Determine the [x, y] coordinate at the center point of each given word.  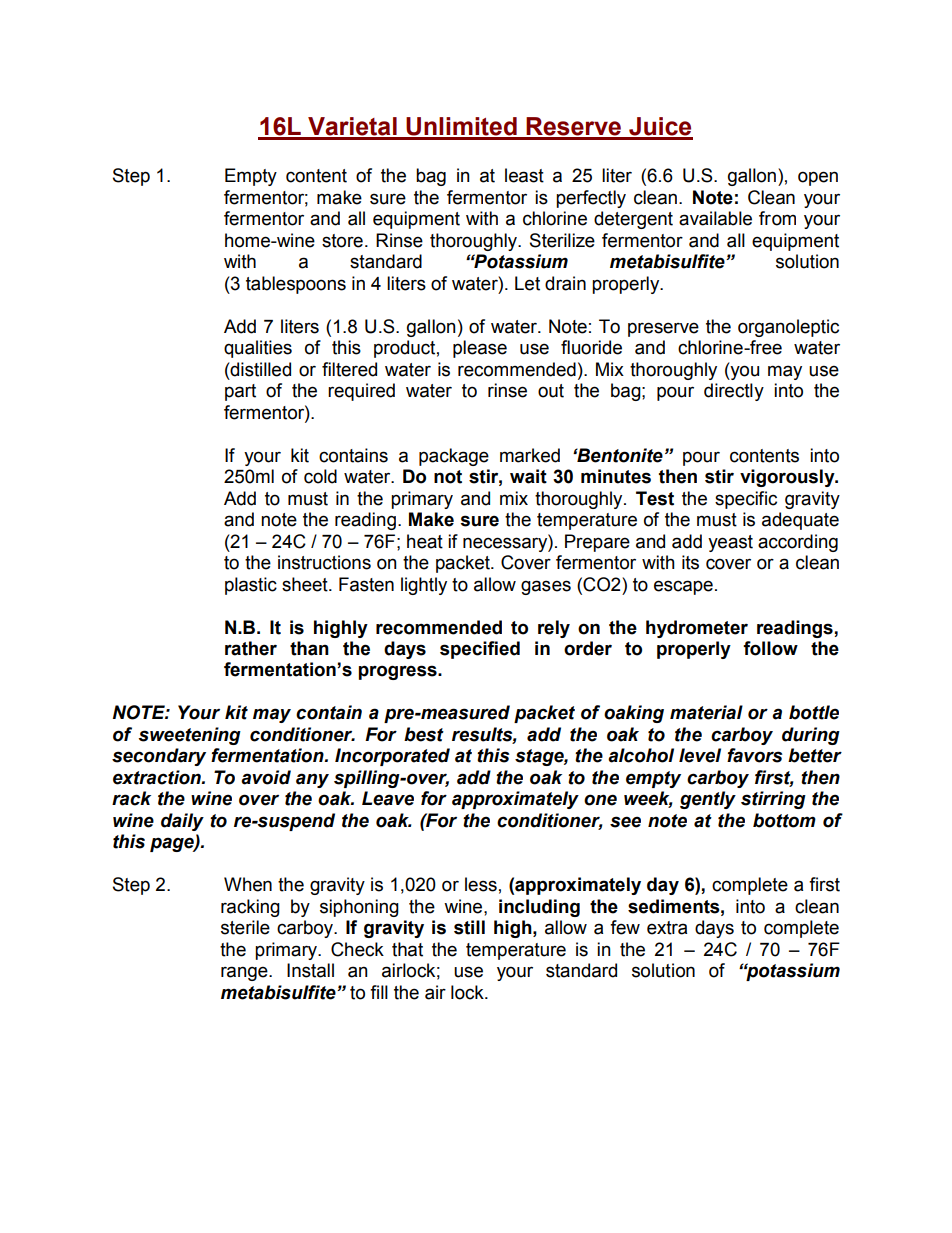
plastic [251, 586]
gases [546, 587]
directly [734, 392]
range [245, 973]
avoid [266, 777]
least [524, 175]
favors [754, 755]
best [424, 734]
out [551, 391]
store [342, 241]
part [240, 392]
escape [683, 587]
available [715, 218]
